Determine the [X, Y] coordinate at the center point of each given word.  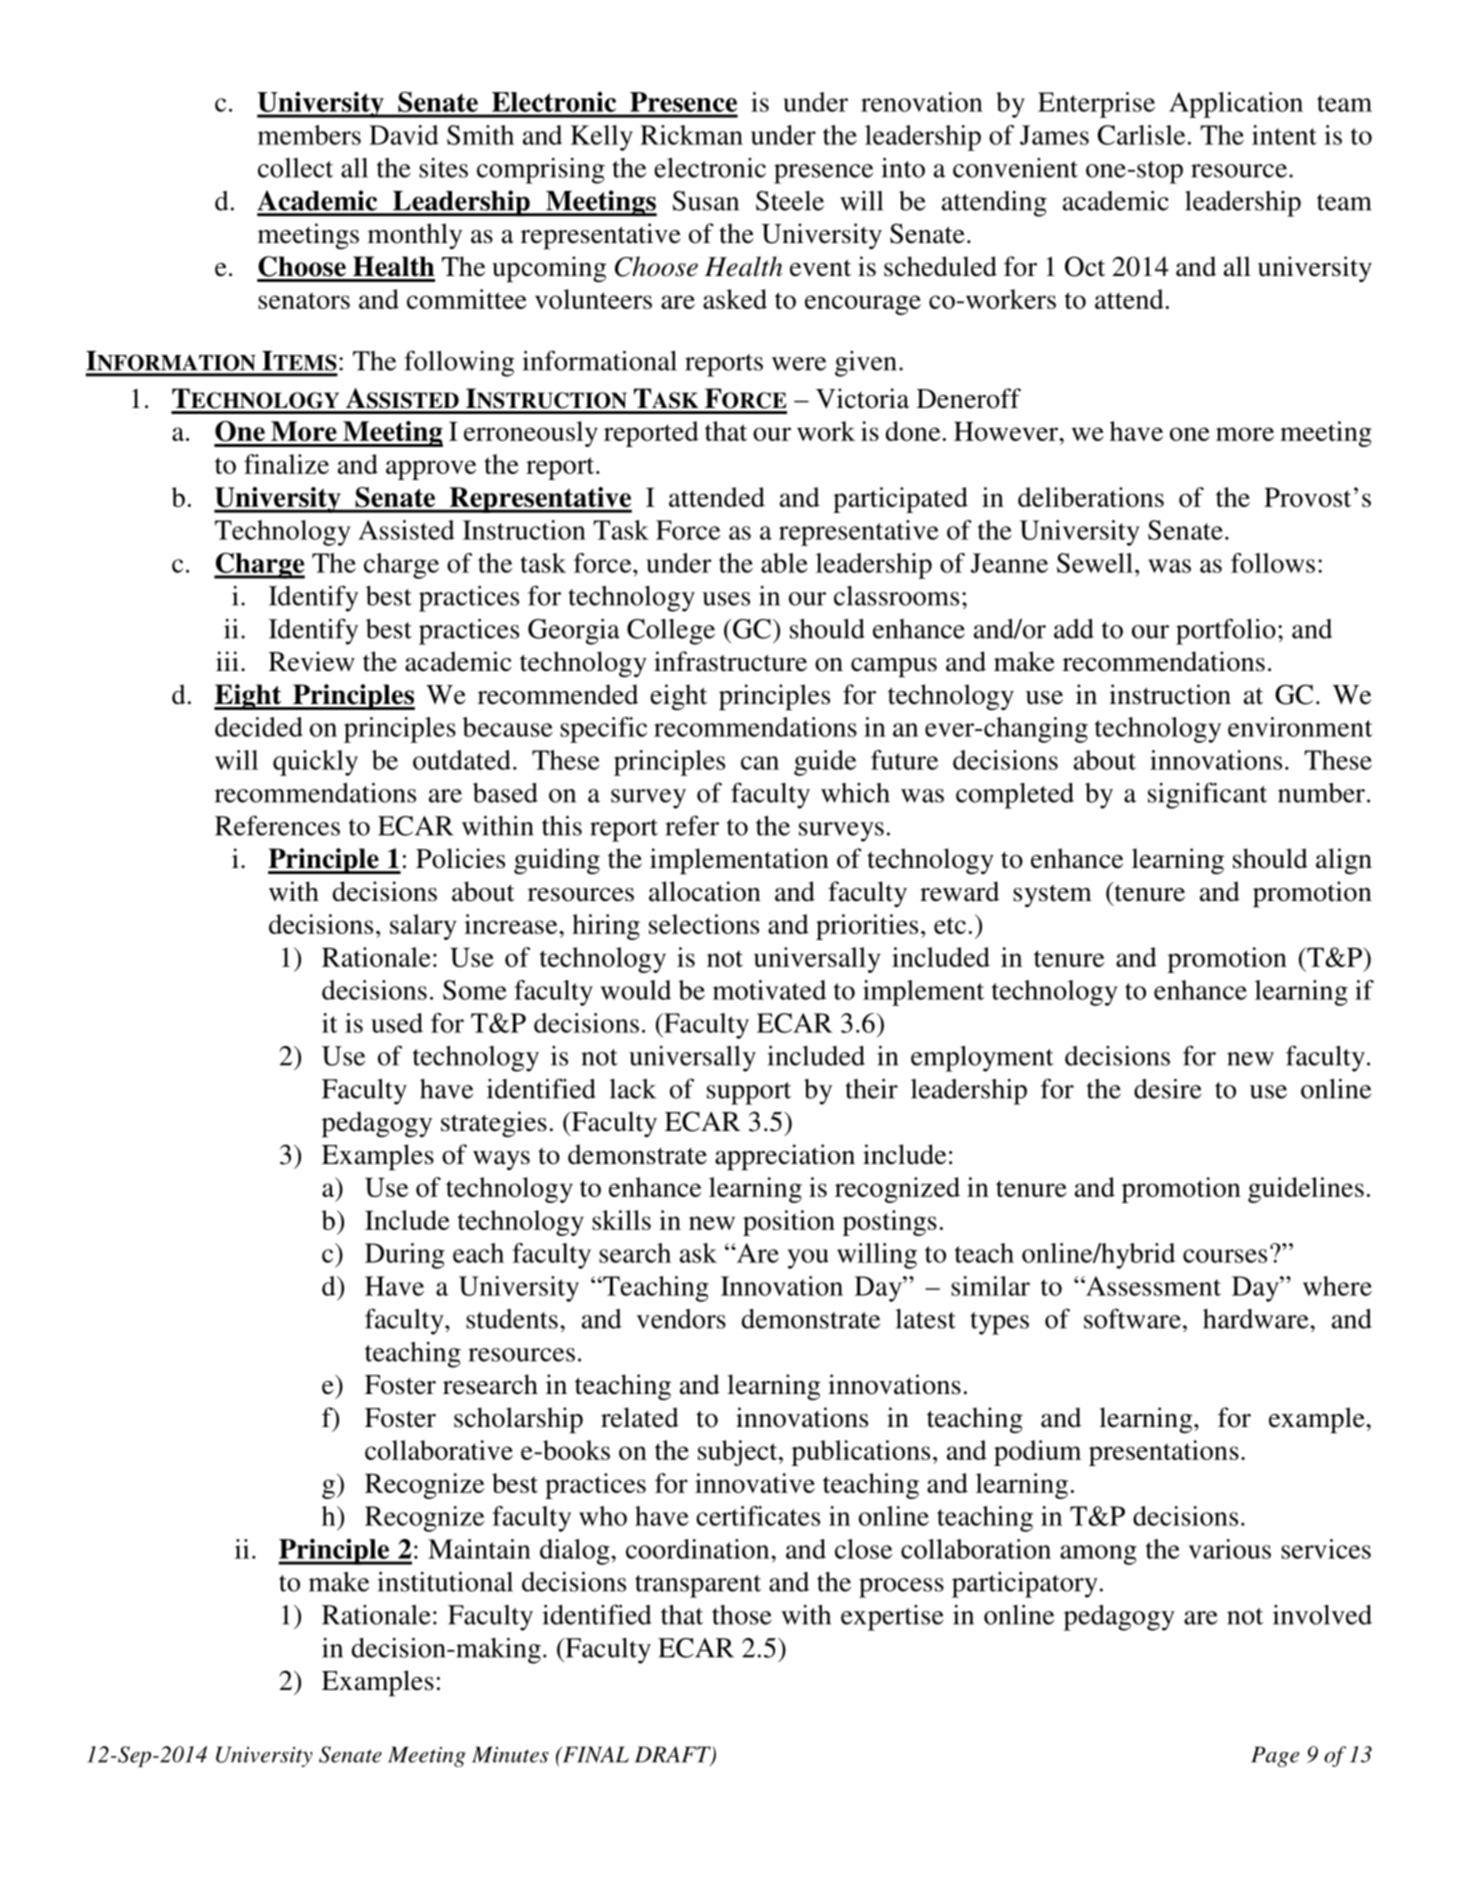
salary [423, 927]
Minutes [510, 1754]
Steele [790, 201]
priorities [867, 927]
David [404, 135]
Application [1236, 105]
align [1344, 861]
